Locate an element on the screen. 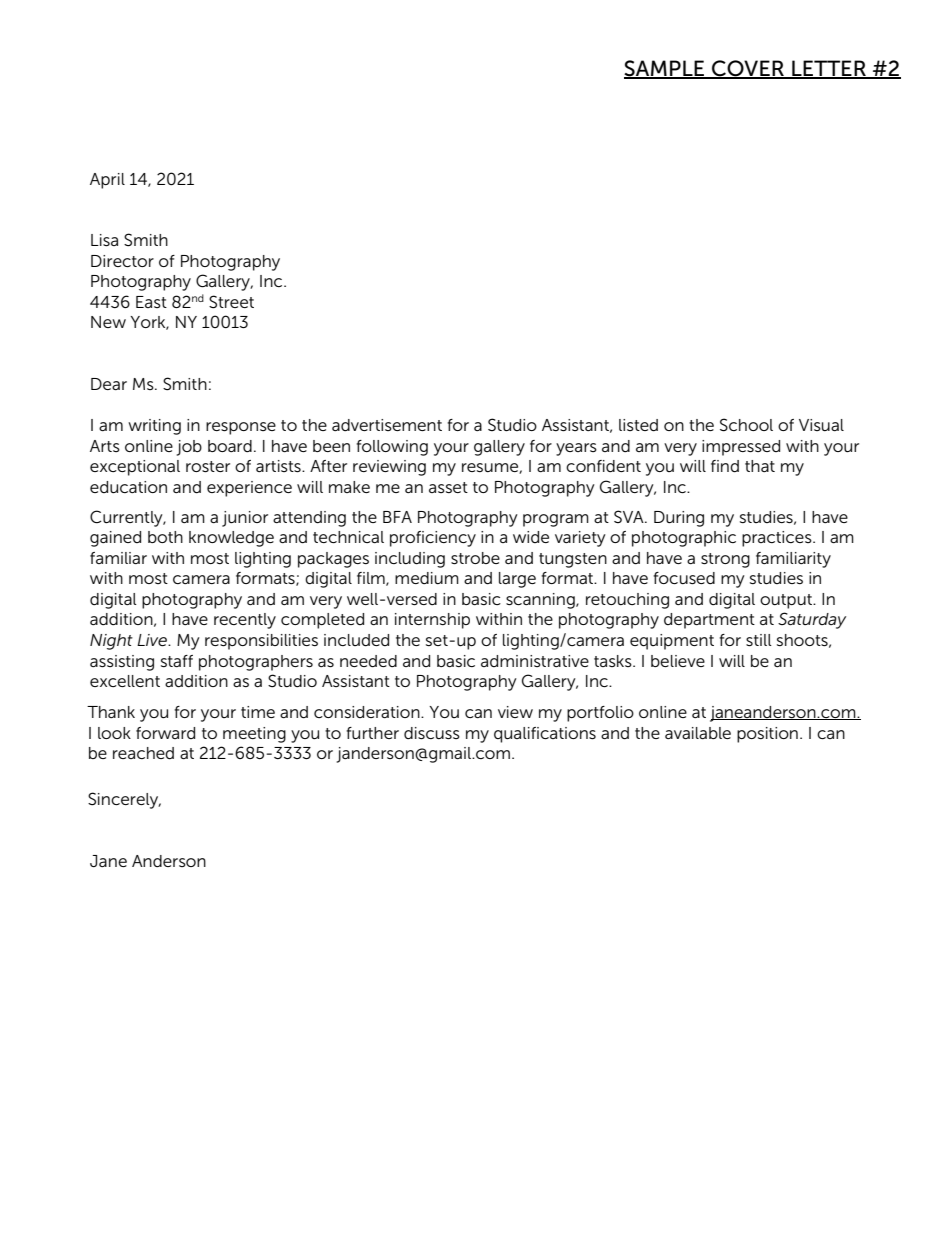 Image resolution: width=952 pixels, height=1233 pixels. School is located at coordinates (746, 425).
